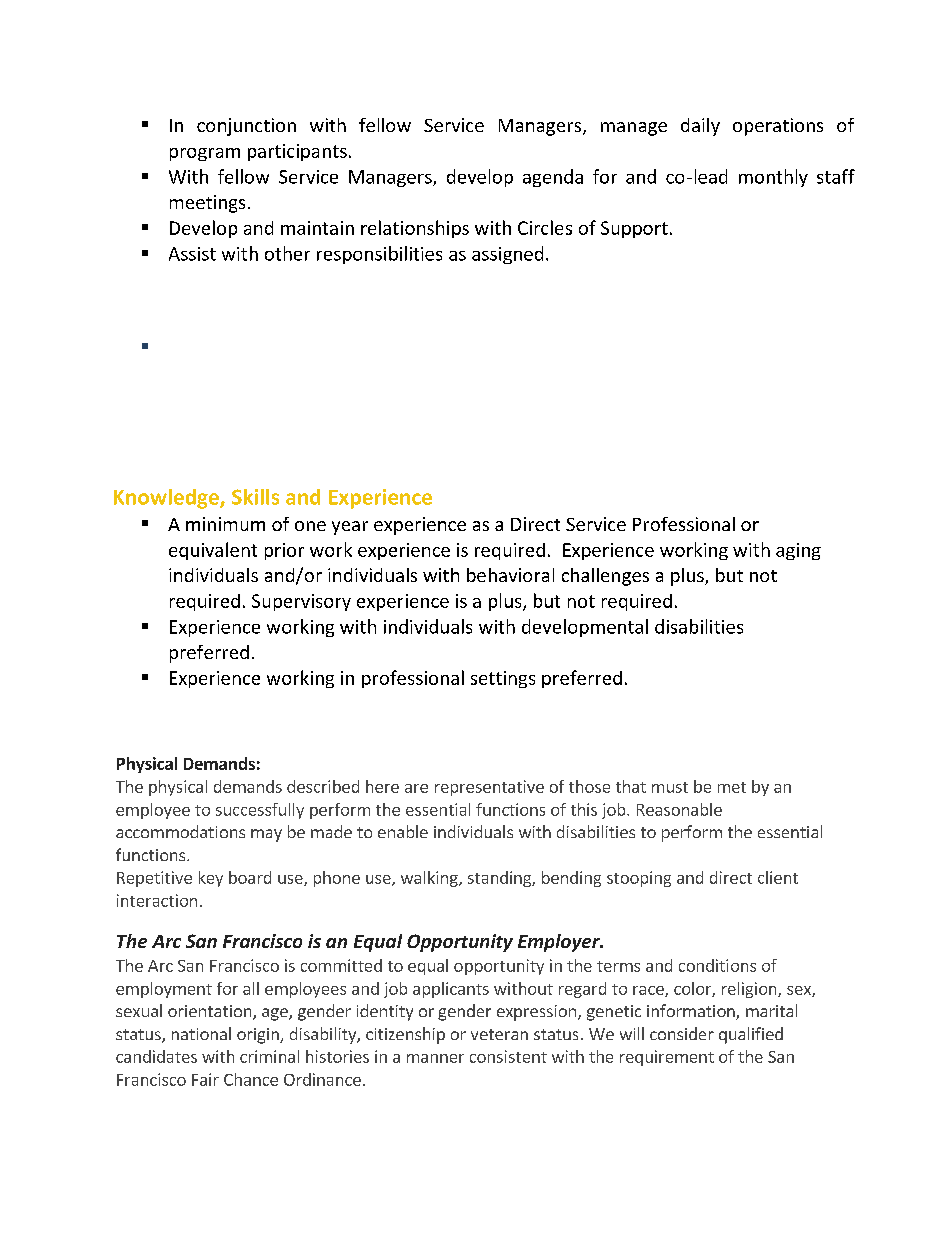 The width and height of the page is (952, 1233). Describe the element at coordinates (201, 1033) in the page. I see `national` at that location.
